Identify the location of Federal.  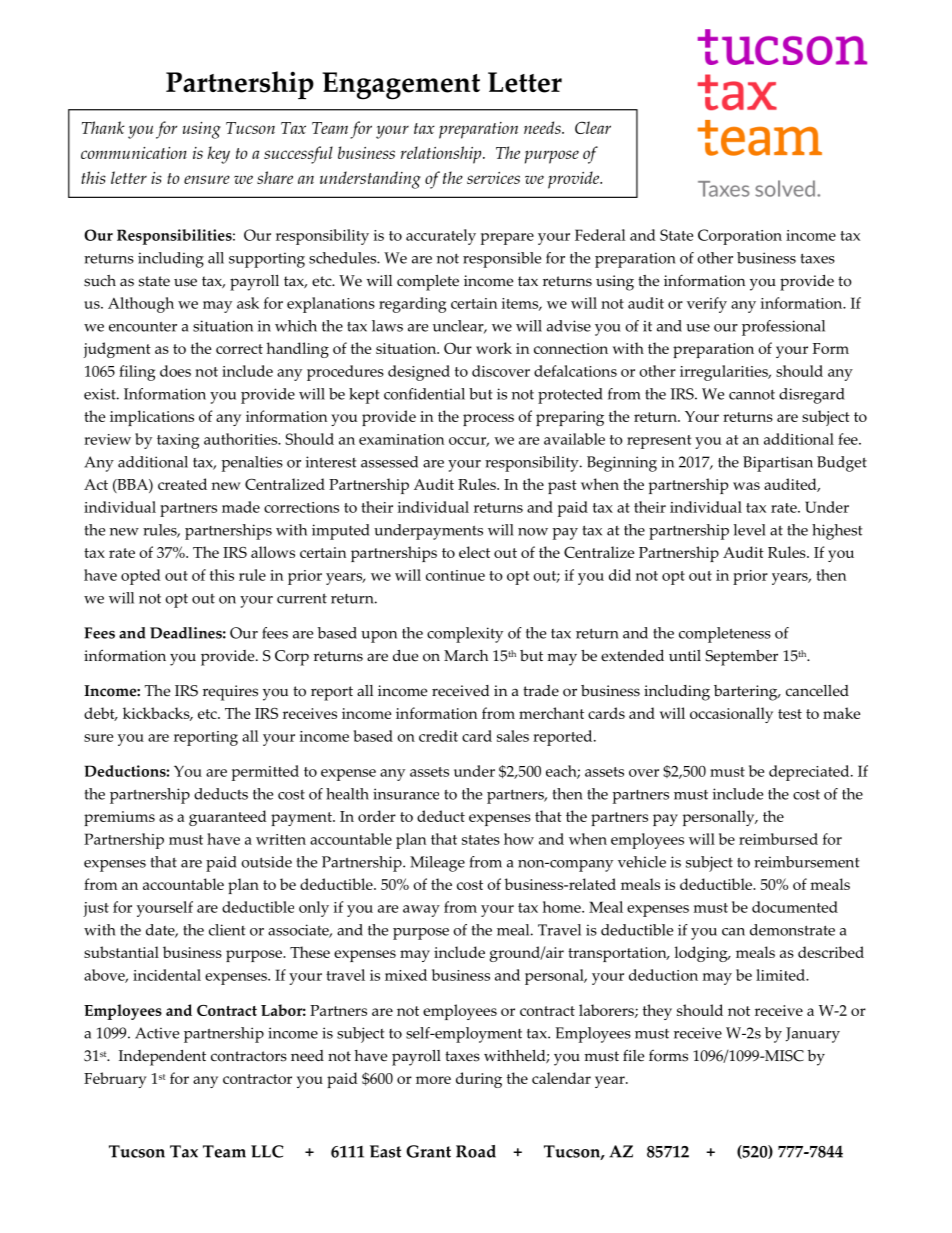
(600, 235).
